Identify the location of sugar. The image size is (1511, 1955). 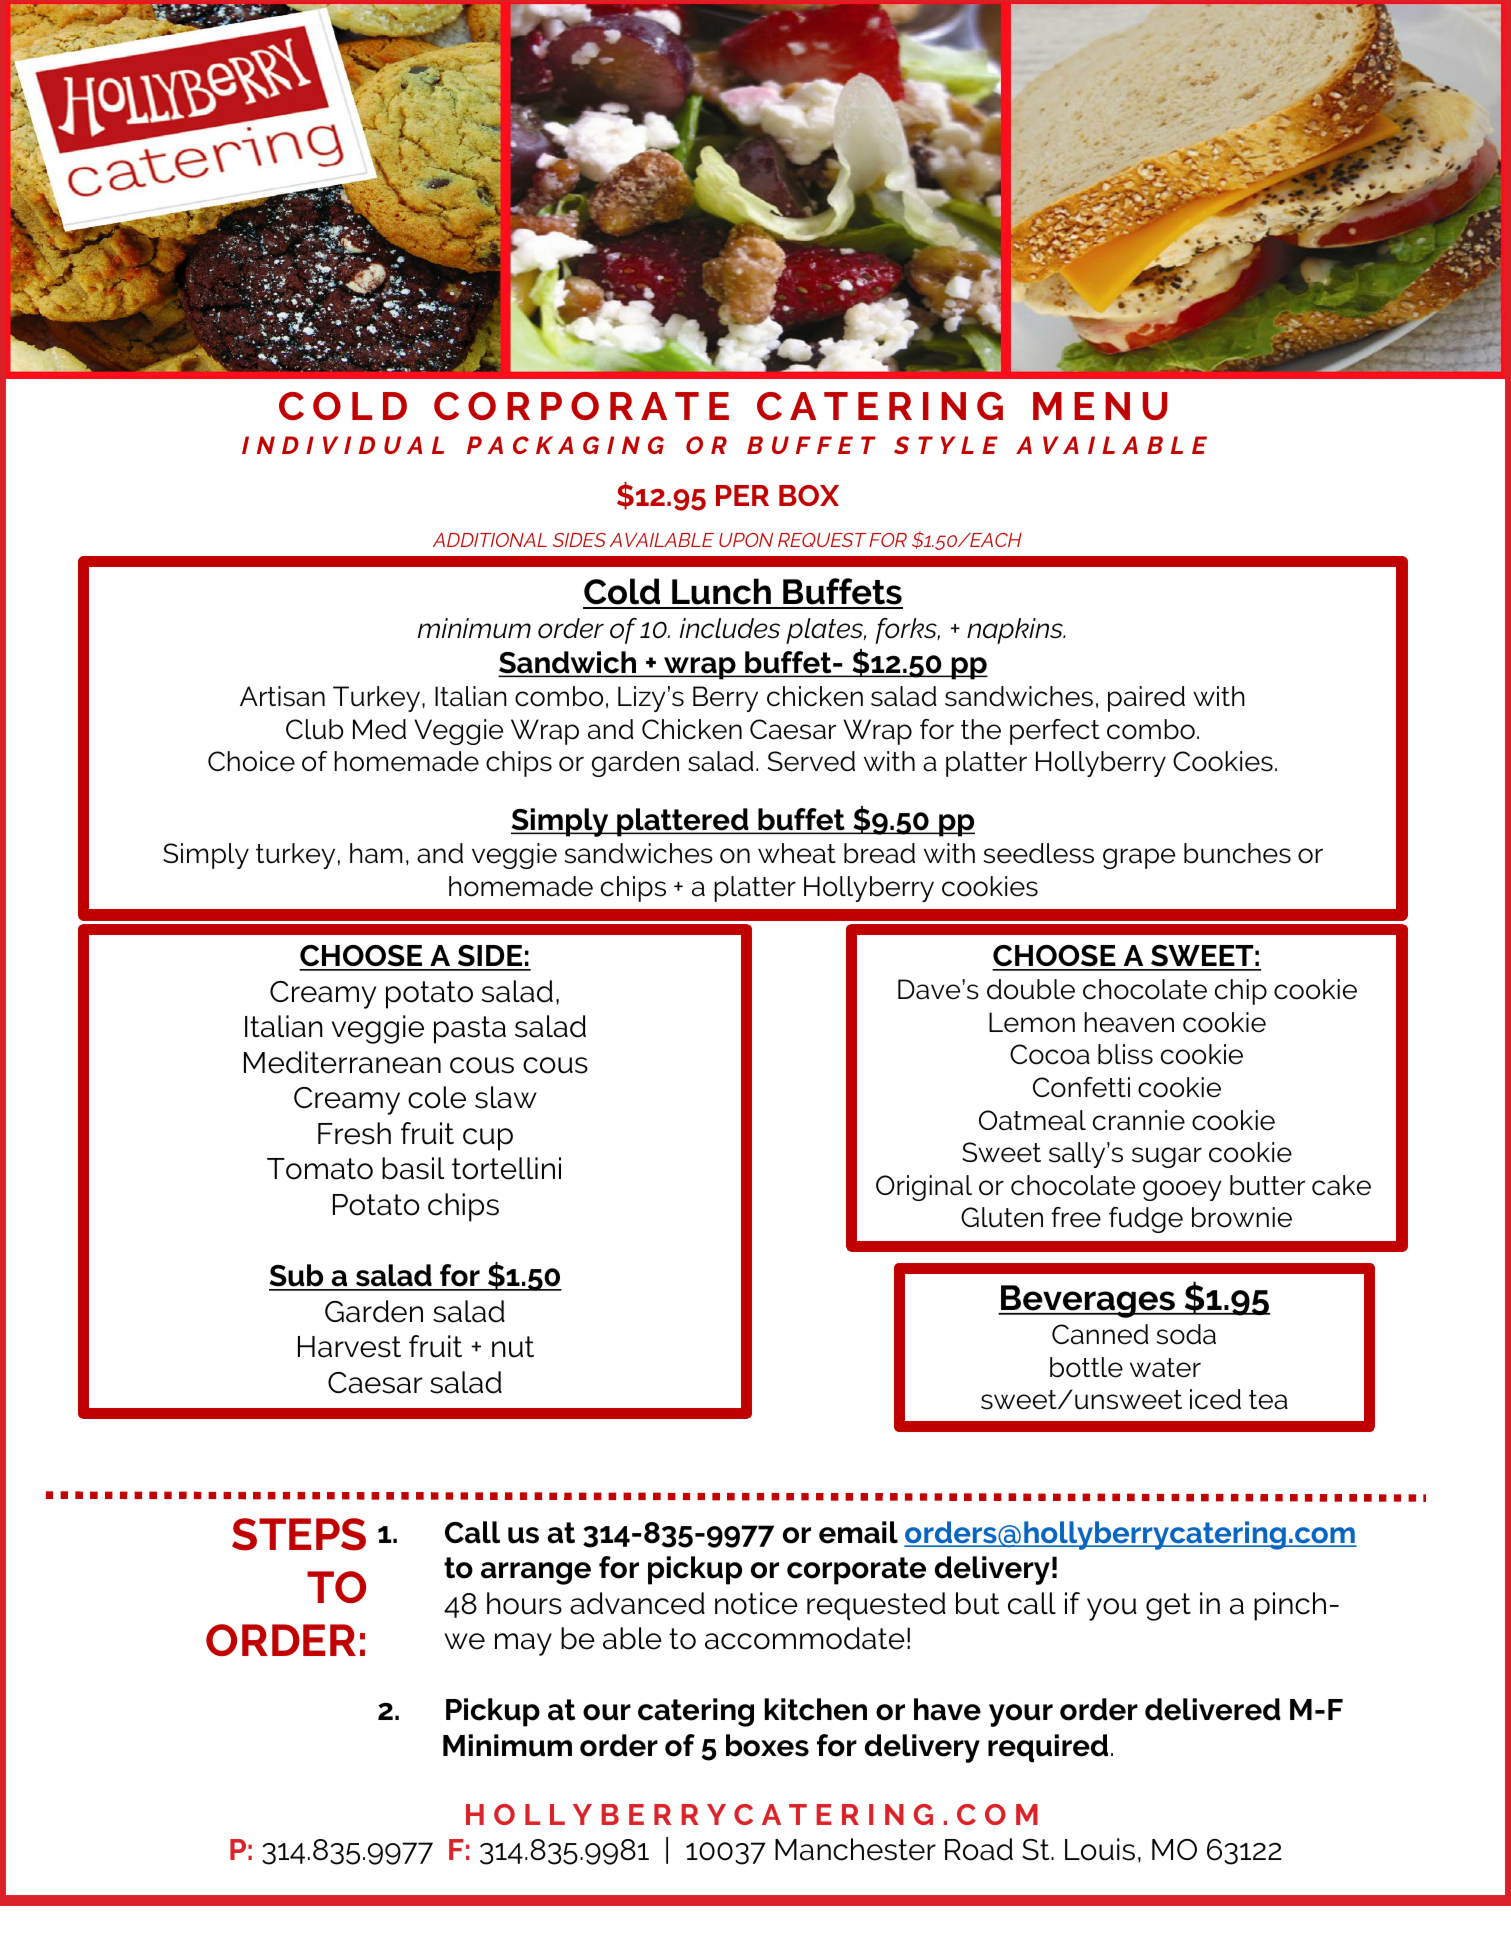
(1167, 1157).
